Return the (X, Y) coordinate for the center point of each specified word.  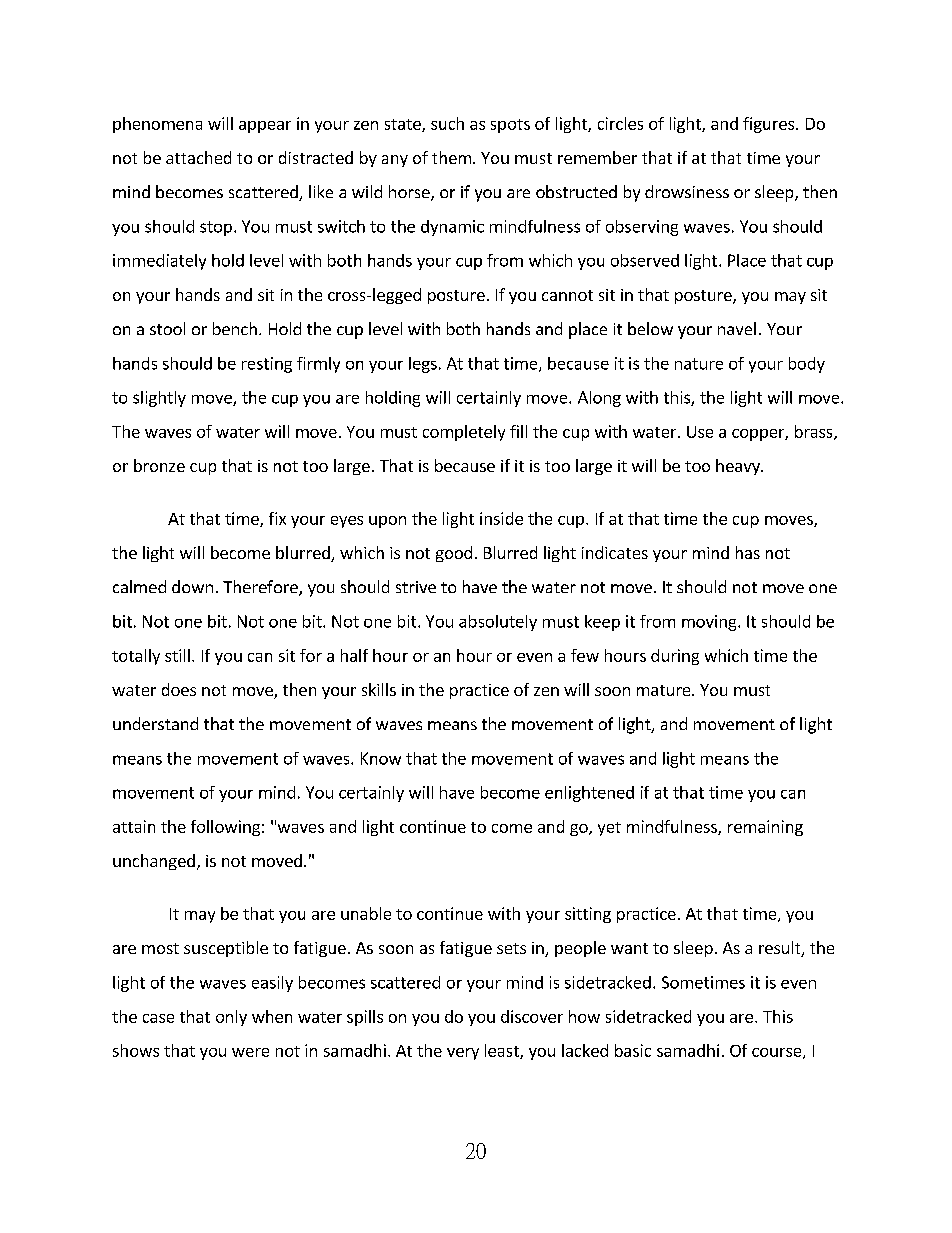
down (192, 586)
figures (770, 125)
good (454, 554)
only (231, 1018)
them (451, 157)
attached (198, 157)
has (748, 552)
